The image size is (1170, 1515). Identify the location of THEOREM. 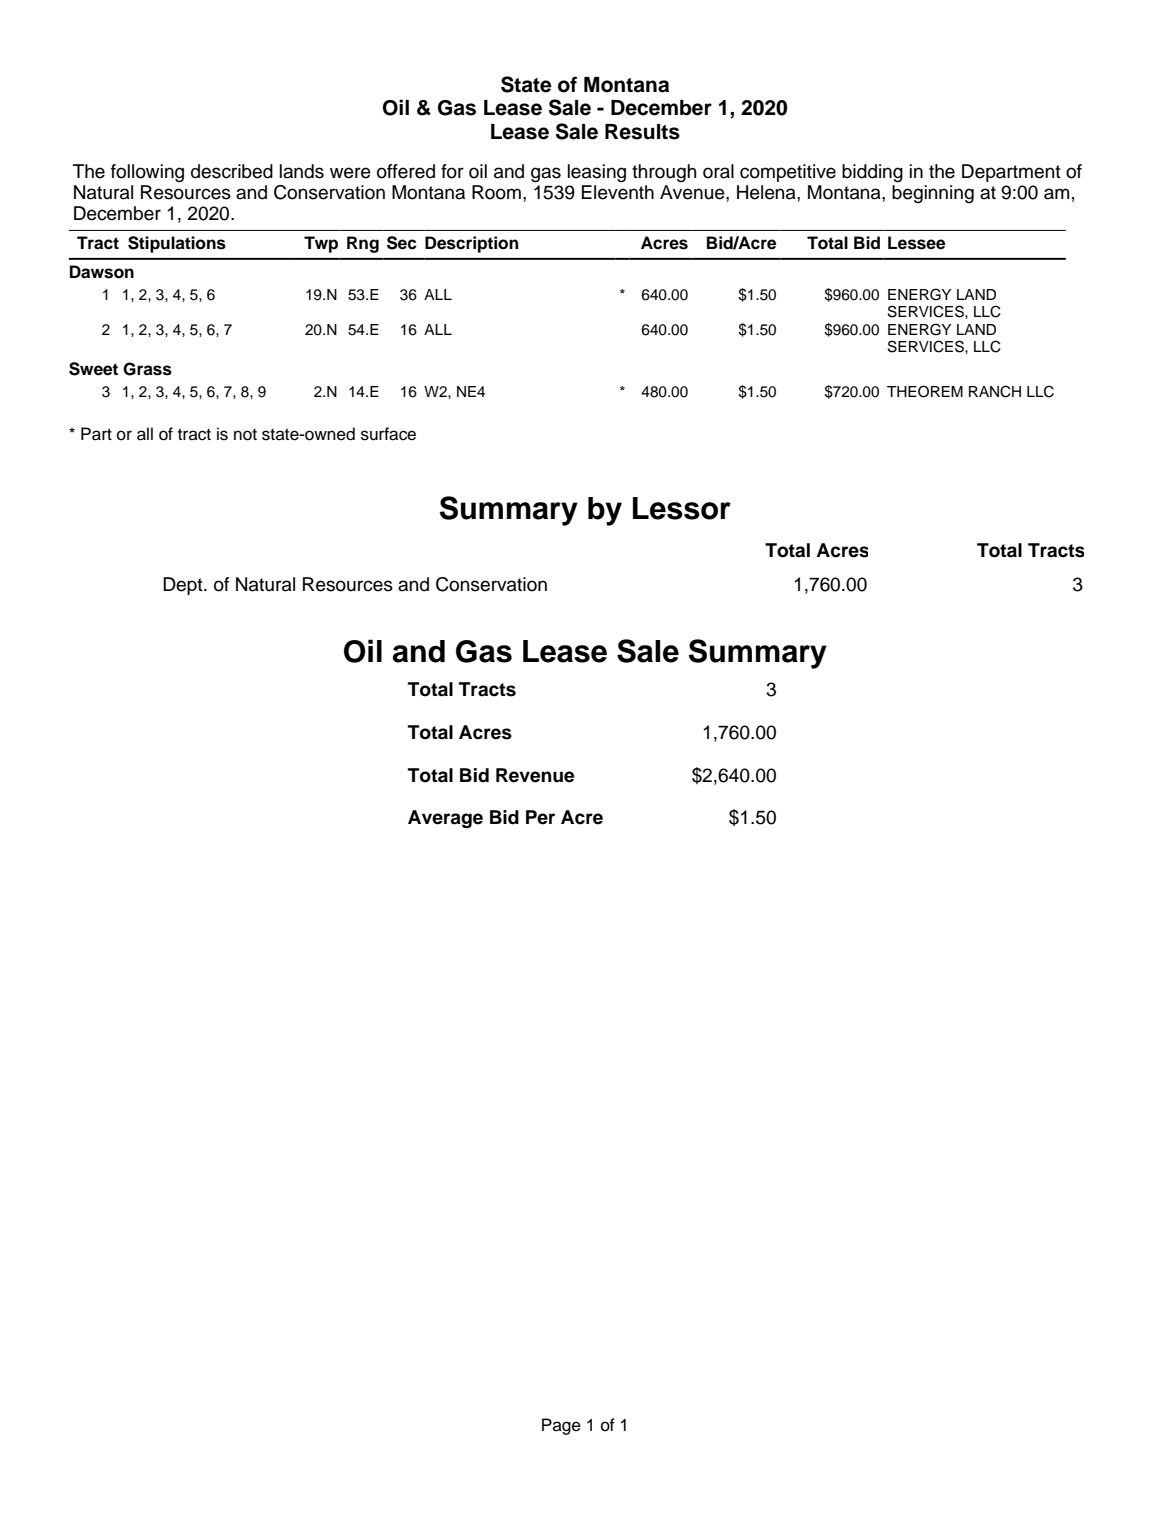
(925, 391).
